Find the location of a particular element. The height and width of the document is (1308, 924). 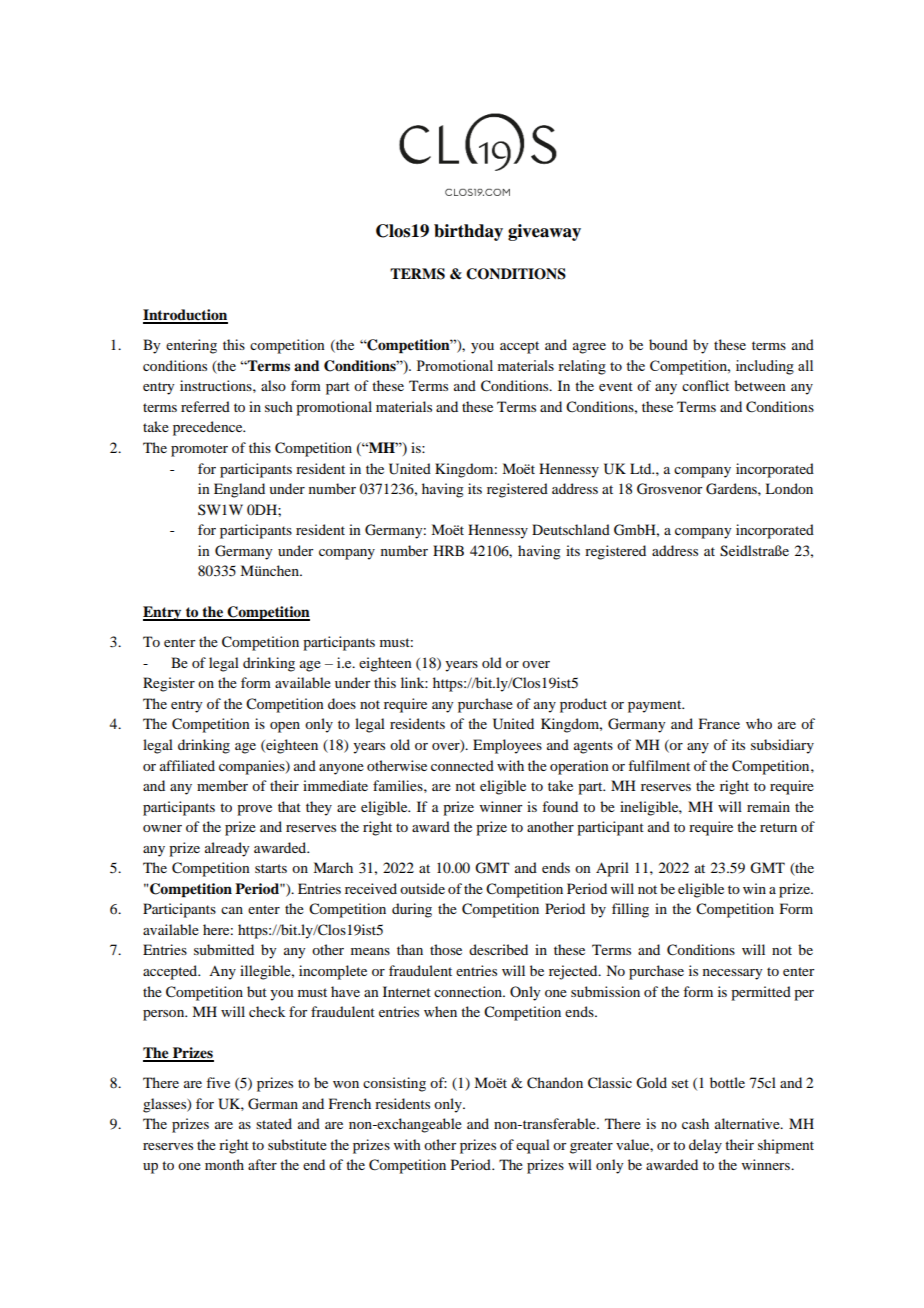

stated is located at coordinates (274, 1123).
